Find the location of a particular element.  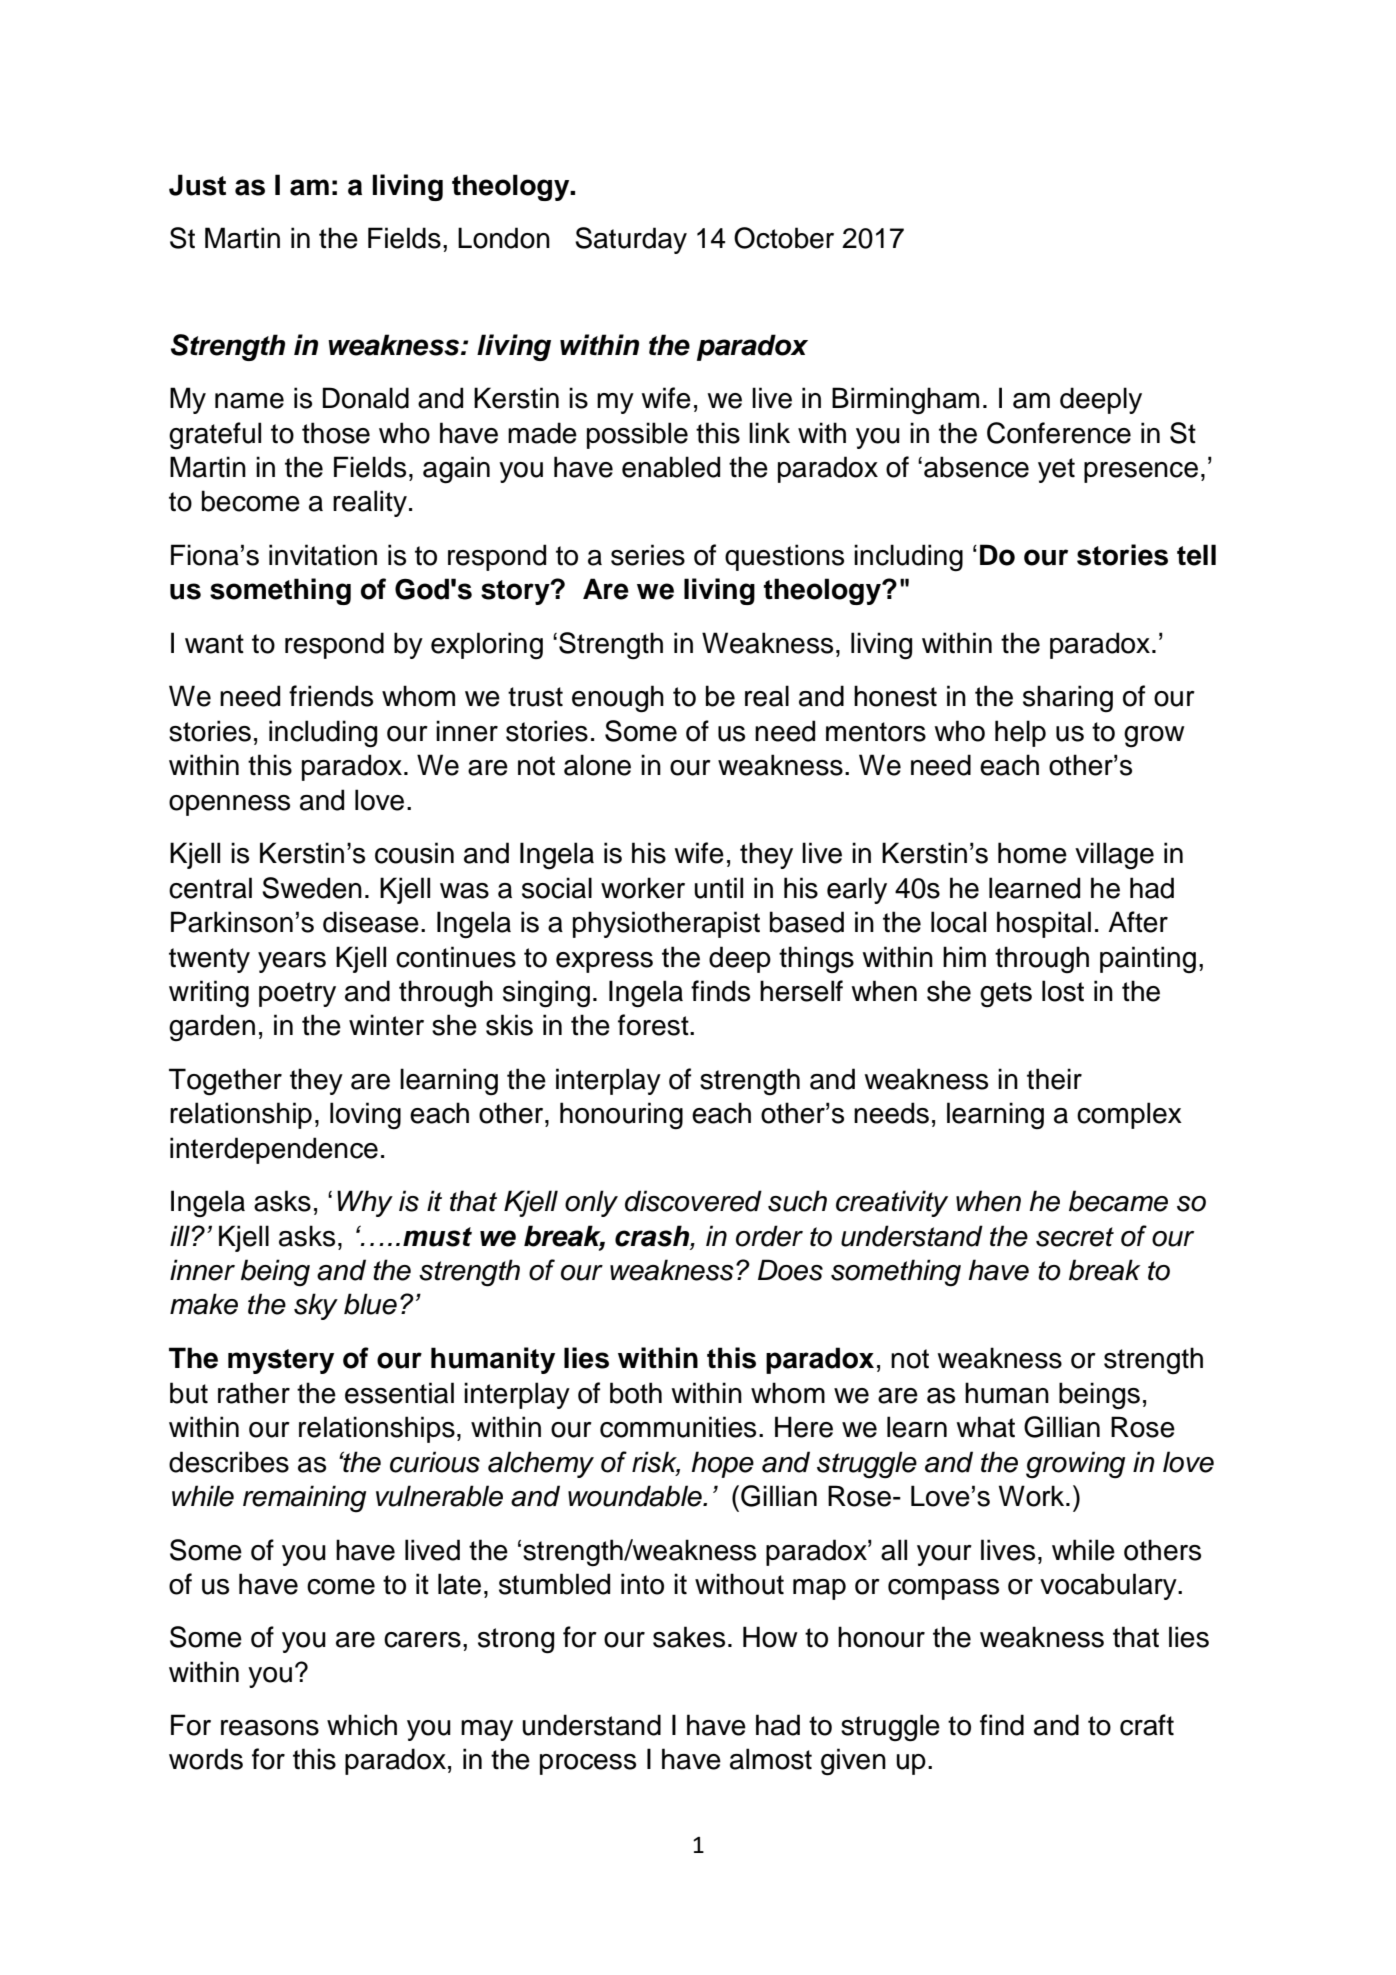

Why is located at coordinates (365, 1203).
